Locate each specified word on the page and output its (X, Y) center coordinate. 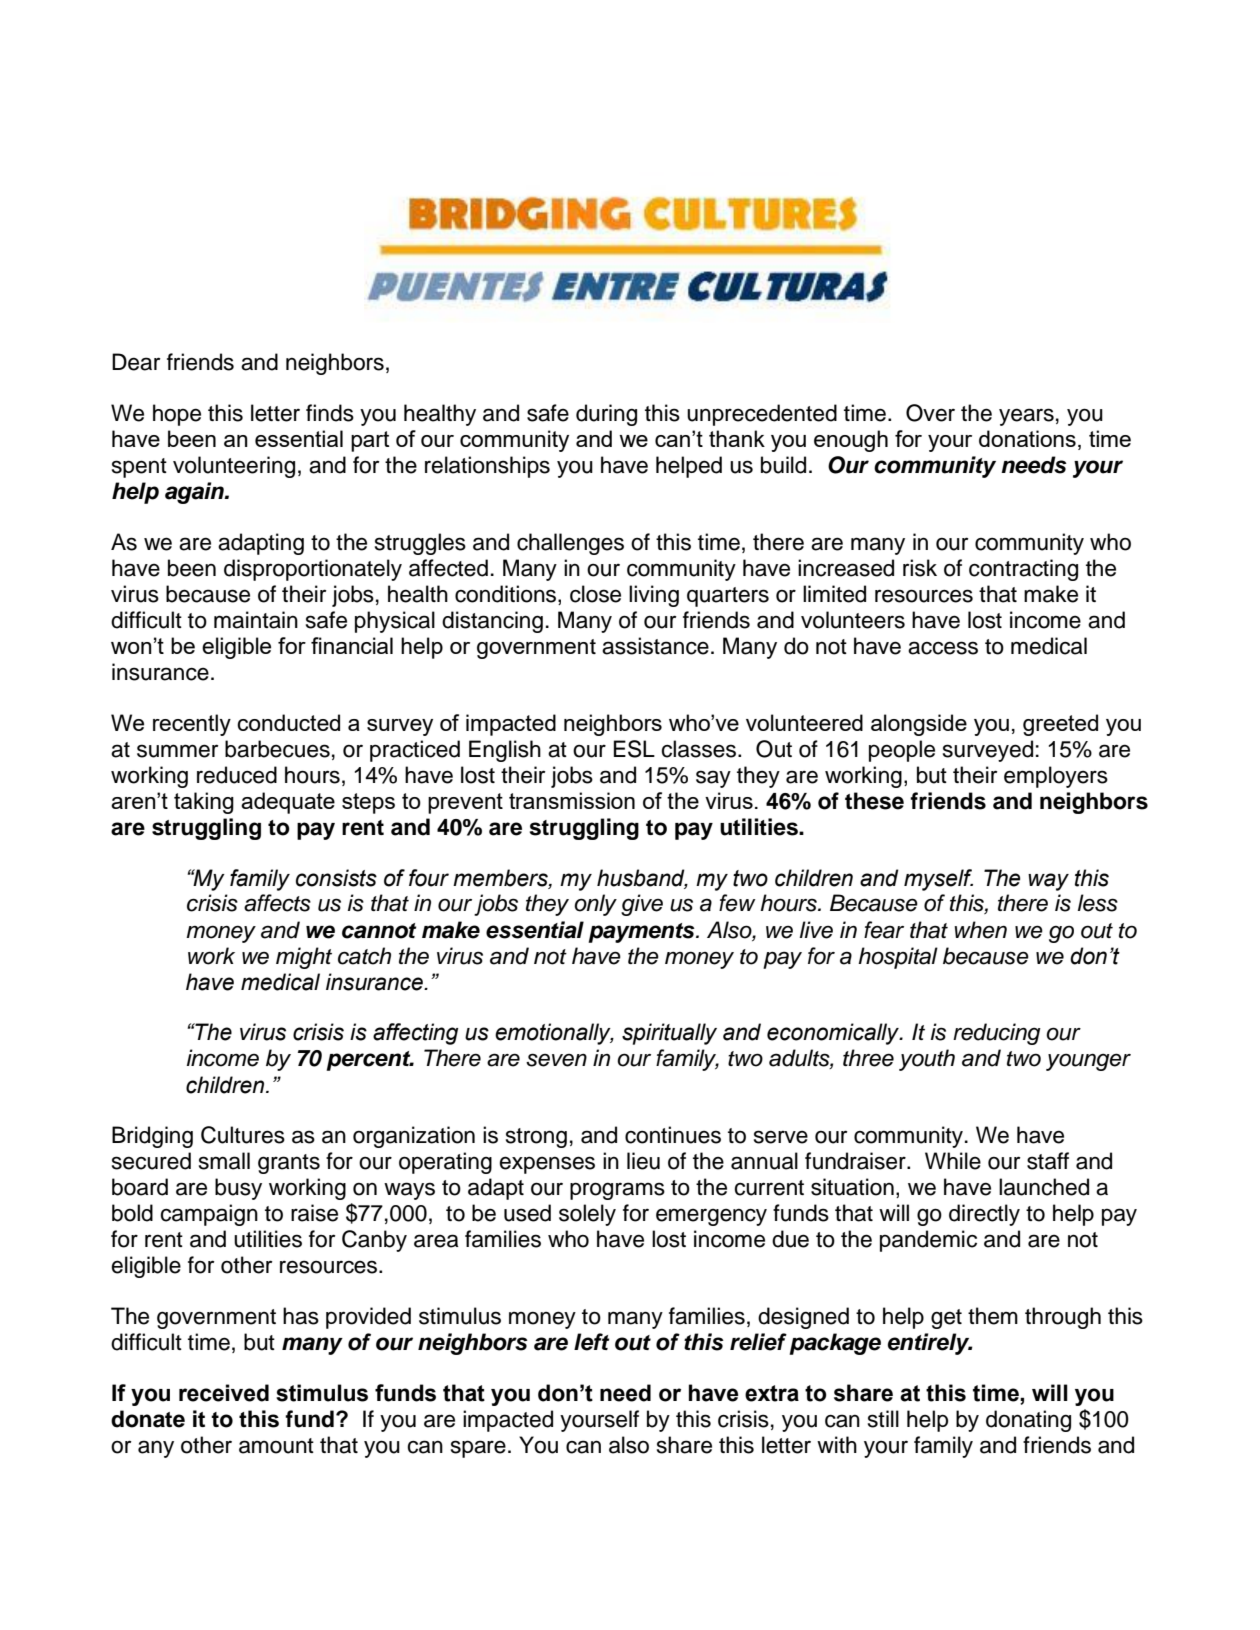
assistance (655, 646)
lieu (643, 1161)
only (595, 905)
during (606, 415)
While (953, 1161)
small (224, 1161)
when (980, 930)
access (943, 648)
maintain (256, 620)
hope (177, 415)
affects (277, 903)
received (224, 1393)
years (1026, 417)
